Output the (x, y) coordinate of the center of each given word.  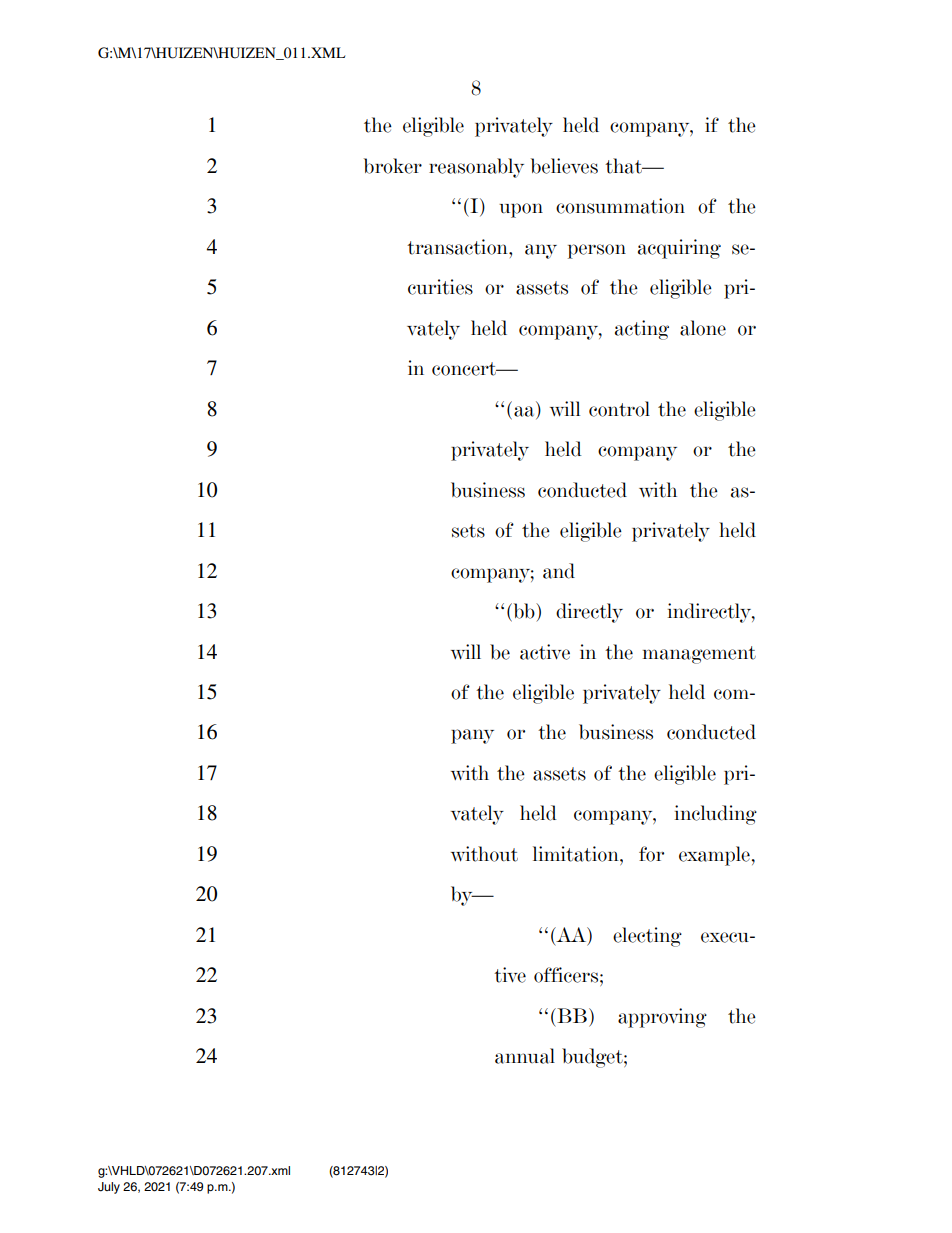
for (651, 854)
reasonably (476, 168)
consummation (620, 206)
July (109, 1188)
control (619, 409)
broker (393, 166)
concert (465, 369)
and (559, 571)
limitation (577, 854)
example (714, 856)
